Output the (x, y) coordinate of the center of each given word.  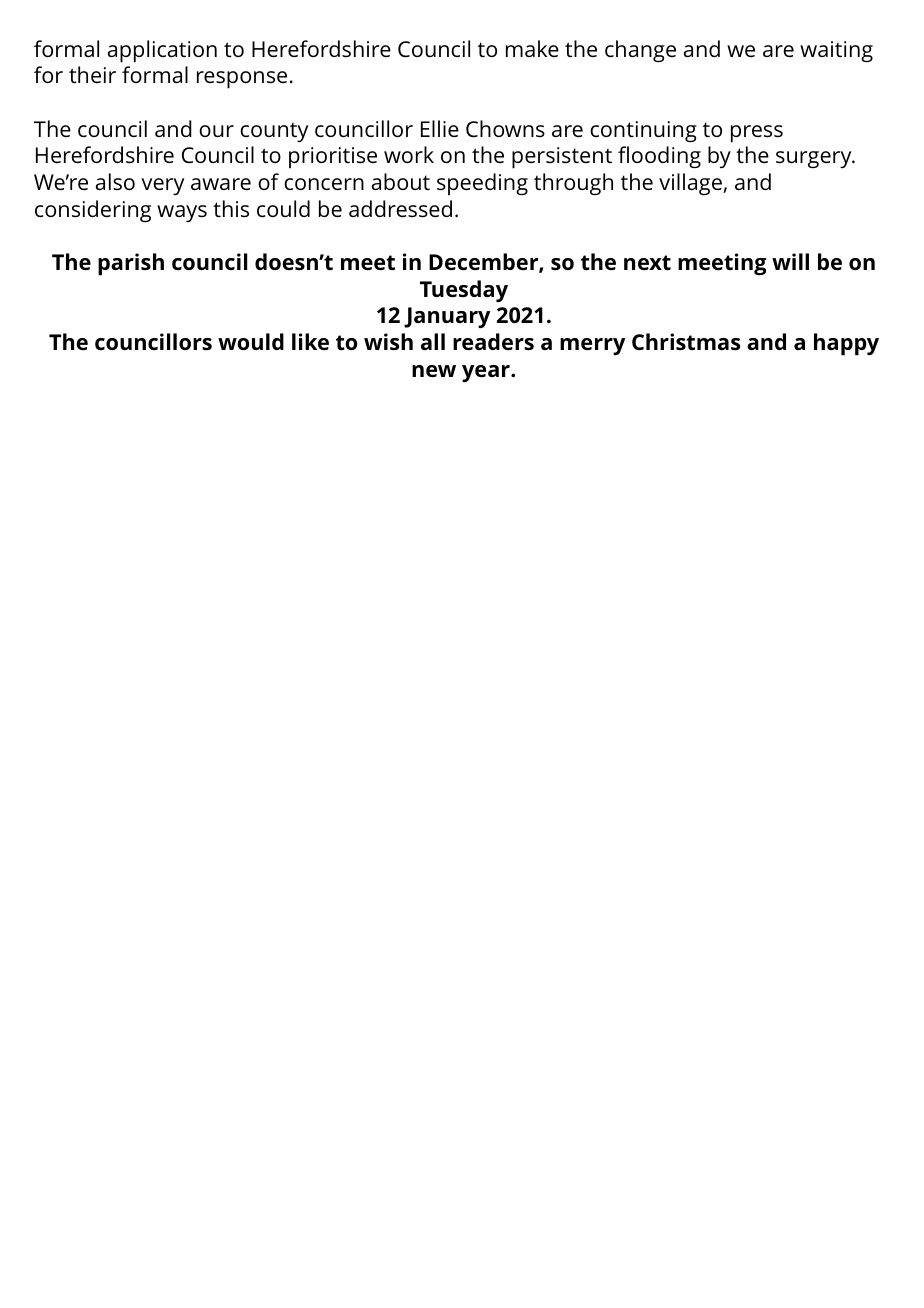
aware (221, 184)
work (409, 154)
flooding (659, 157)
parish (131, 264)
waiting (836, 52)
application (162, 51)
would (251, 341)
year (487, 373)
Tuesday (464, 291)
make (532, 48)
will (790, 261)
